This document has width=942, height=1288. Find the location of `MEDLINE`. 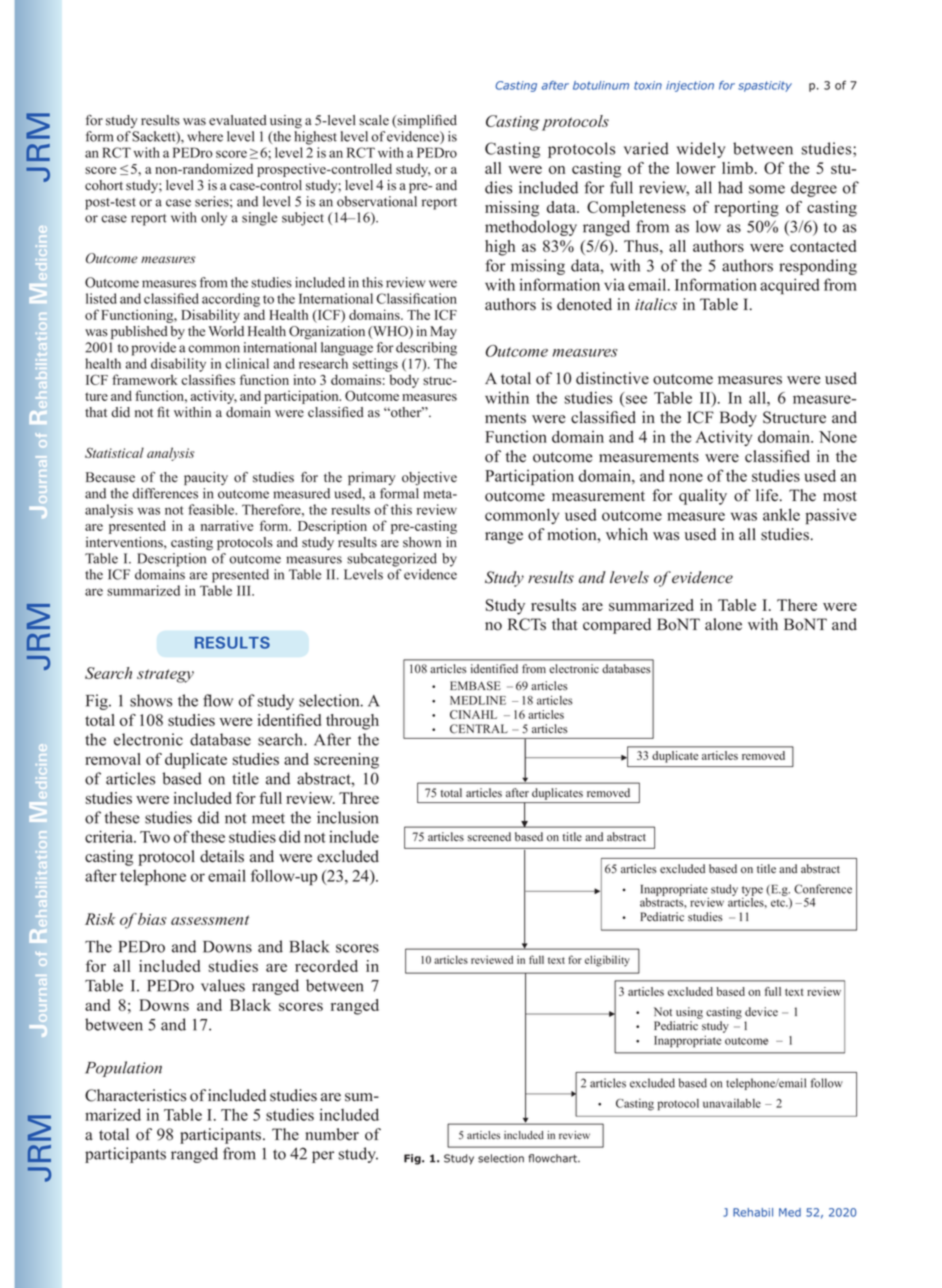

MEDLINE is located at coordinates (478, 700).
